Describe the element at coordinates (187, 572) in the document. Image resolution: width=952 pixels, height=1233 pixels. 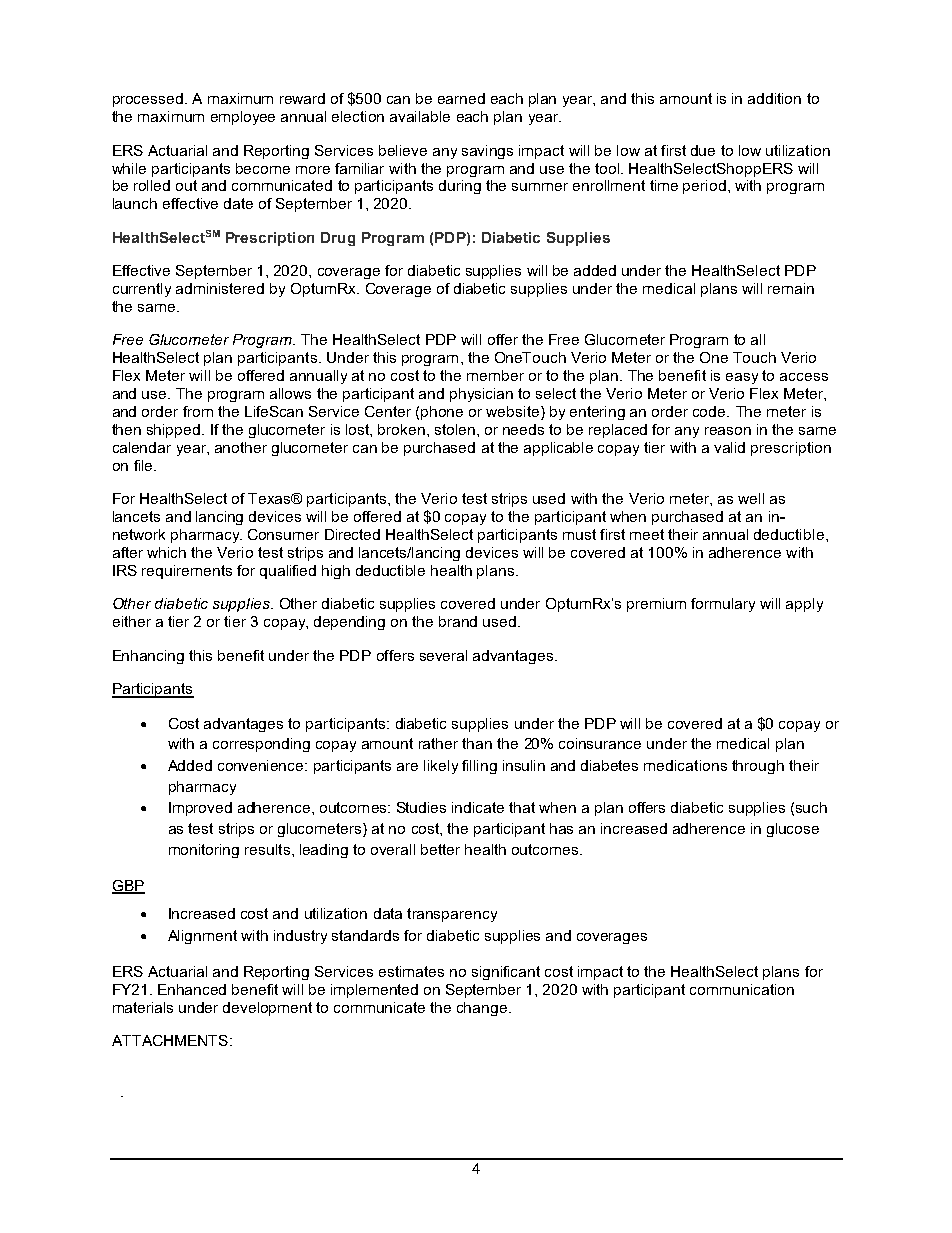
I see `requirements` at that location.
